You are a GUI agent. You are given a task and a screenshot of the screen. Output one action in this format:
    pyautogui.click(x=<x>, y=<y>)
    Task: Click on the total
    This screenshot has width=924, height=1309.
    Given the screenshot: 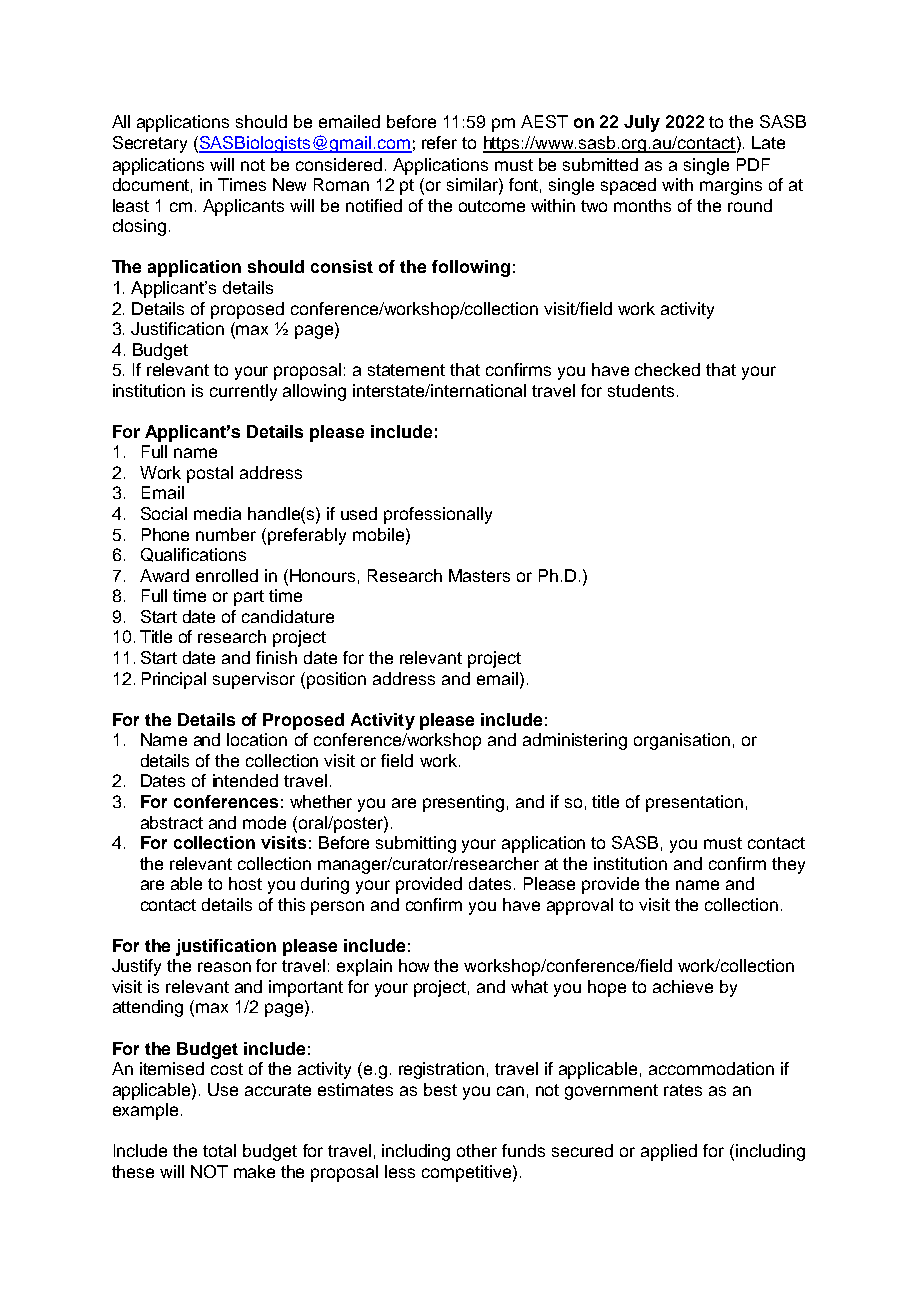 What is the action you would take?
    pyautogui.click(x=219, y=1150)
